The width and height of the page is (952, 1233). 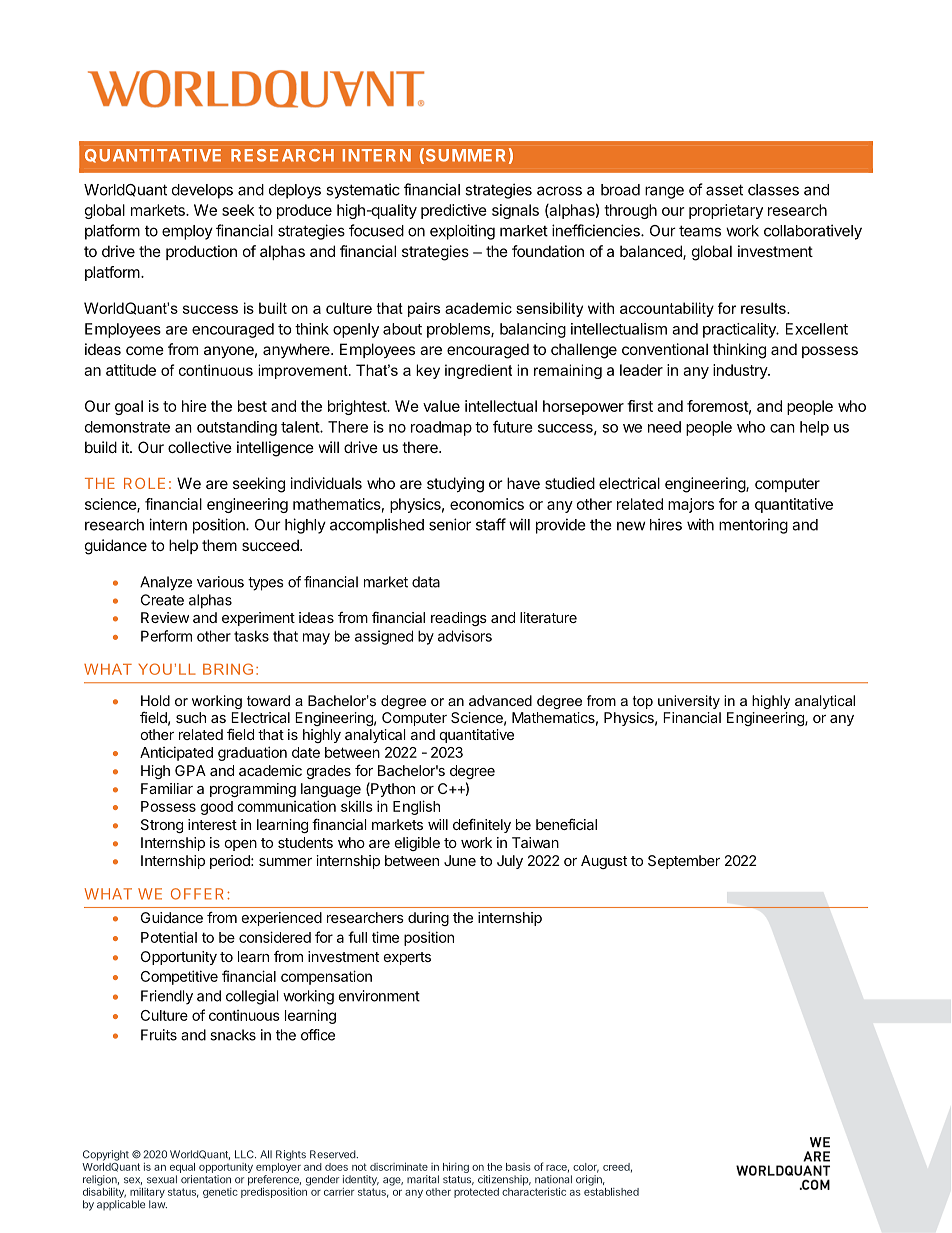 What do you see at coordinates (450, 524) in the page?
I see `senior` at bounding box center [450, 524].
